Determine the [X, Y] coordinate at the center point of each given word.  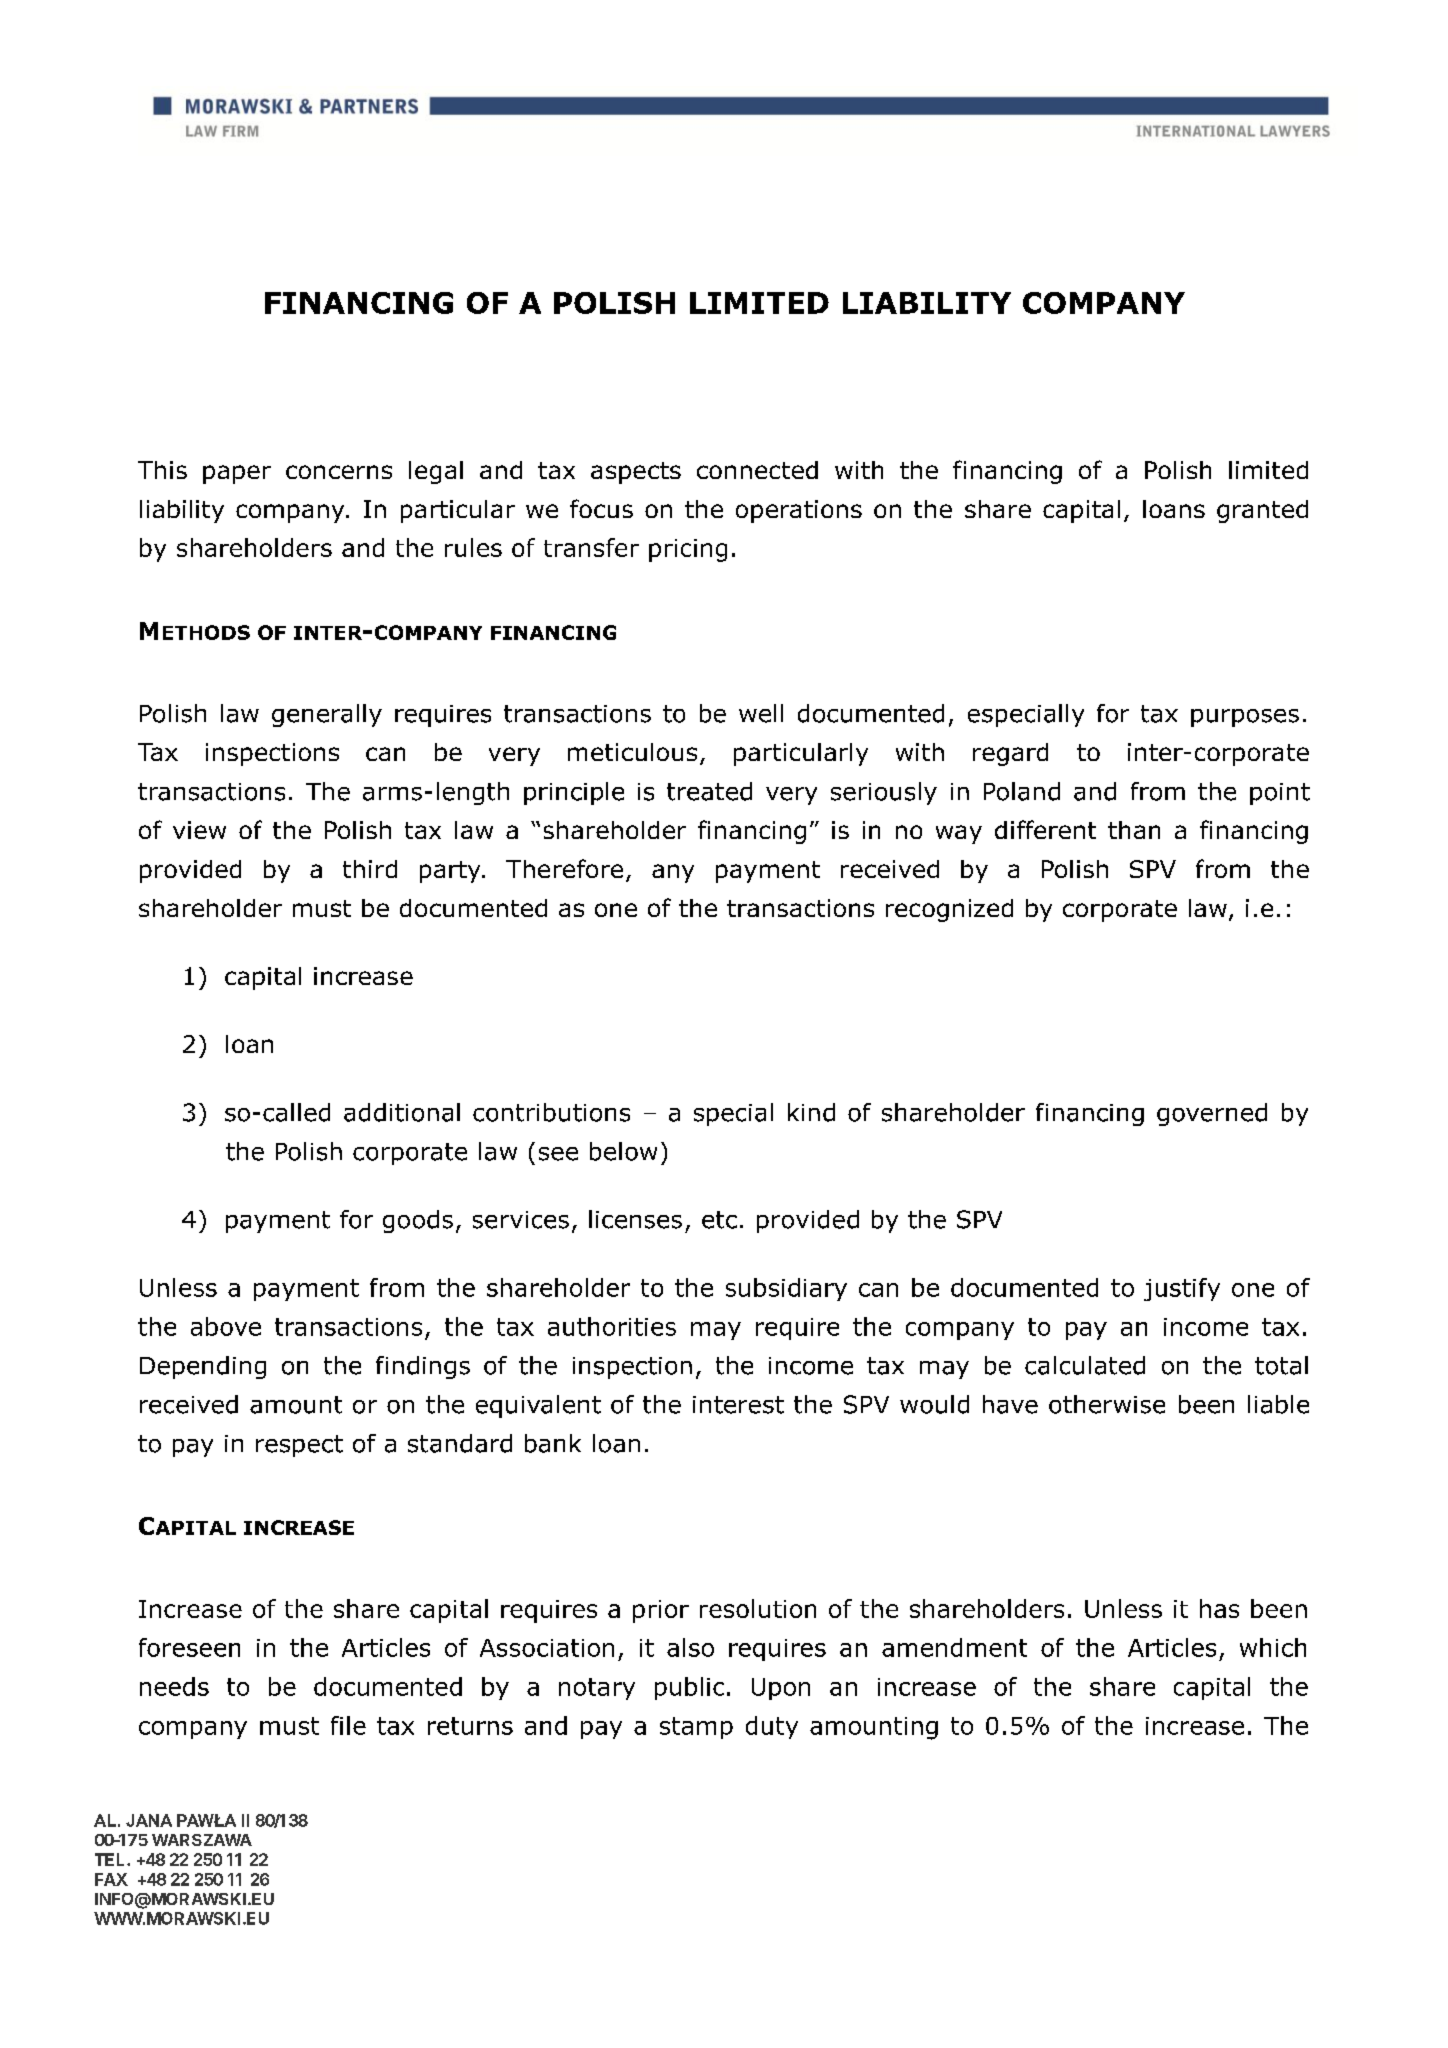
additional [402, 1112]
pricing [688, 550]
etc [719, 1220]
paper [237, 474]
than [1134, 830]
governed [1212, 1114]
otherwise [1107, 1404]
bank [553, 1443]
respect [299, 1446]
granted [1262, 511]
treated [709, 791]
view [199, 830]
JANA [149, 1820]
